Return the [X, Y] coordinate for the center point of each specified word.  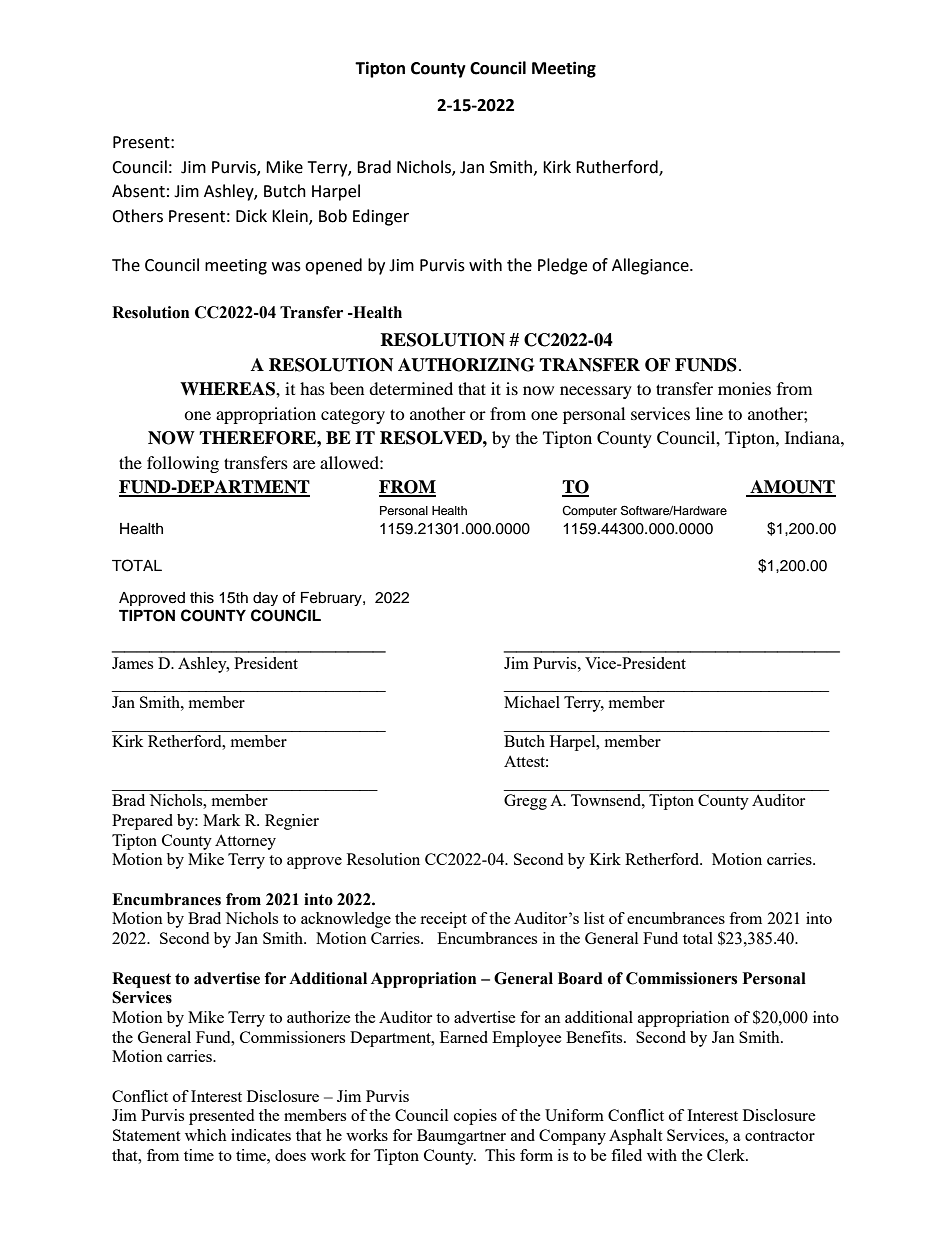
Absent [138, 191]
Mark [221, 820]
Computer [589, 511]
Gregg [525, 802]
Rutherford [618, 167]
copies [475, 1117]
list [594, 918]
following [183, 464]
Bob [333, 216]
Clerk [727, 1155]
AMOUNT [792, 488]
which [206, 1135]
